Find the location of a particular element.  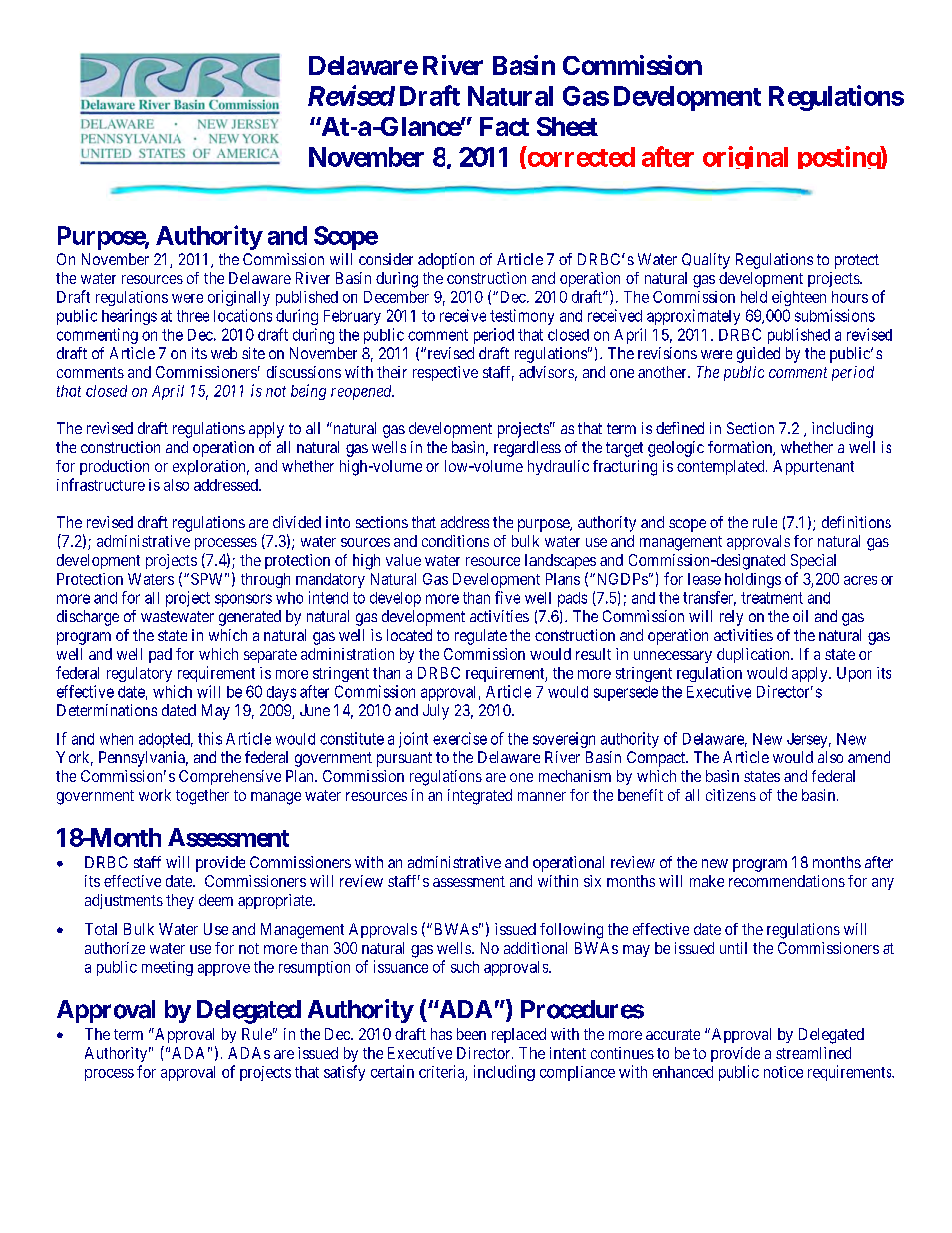

notice is located at coordinates (783, 1072).
